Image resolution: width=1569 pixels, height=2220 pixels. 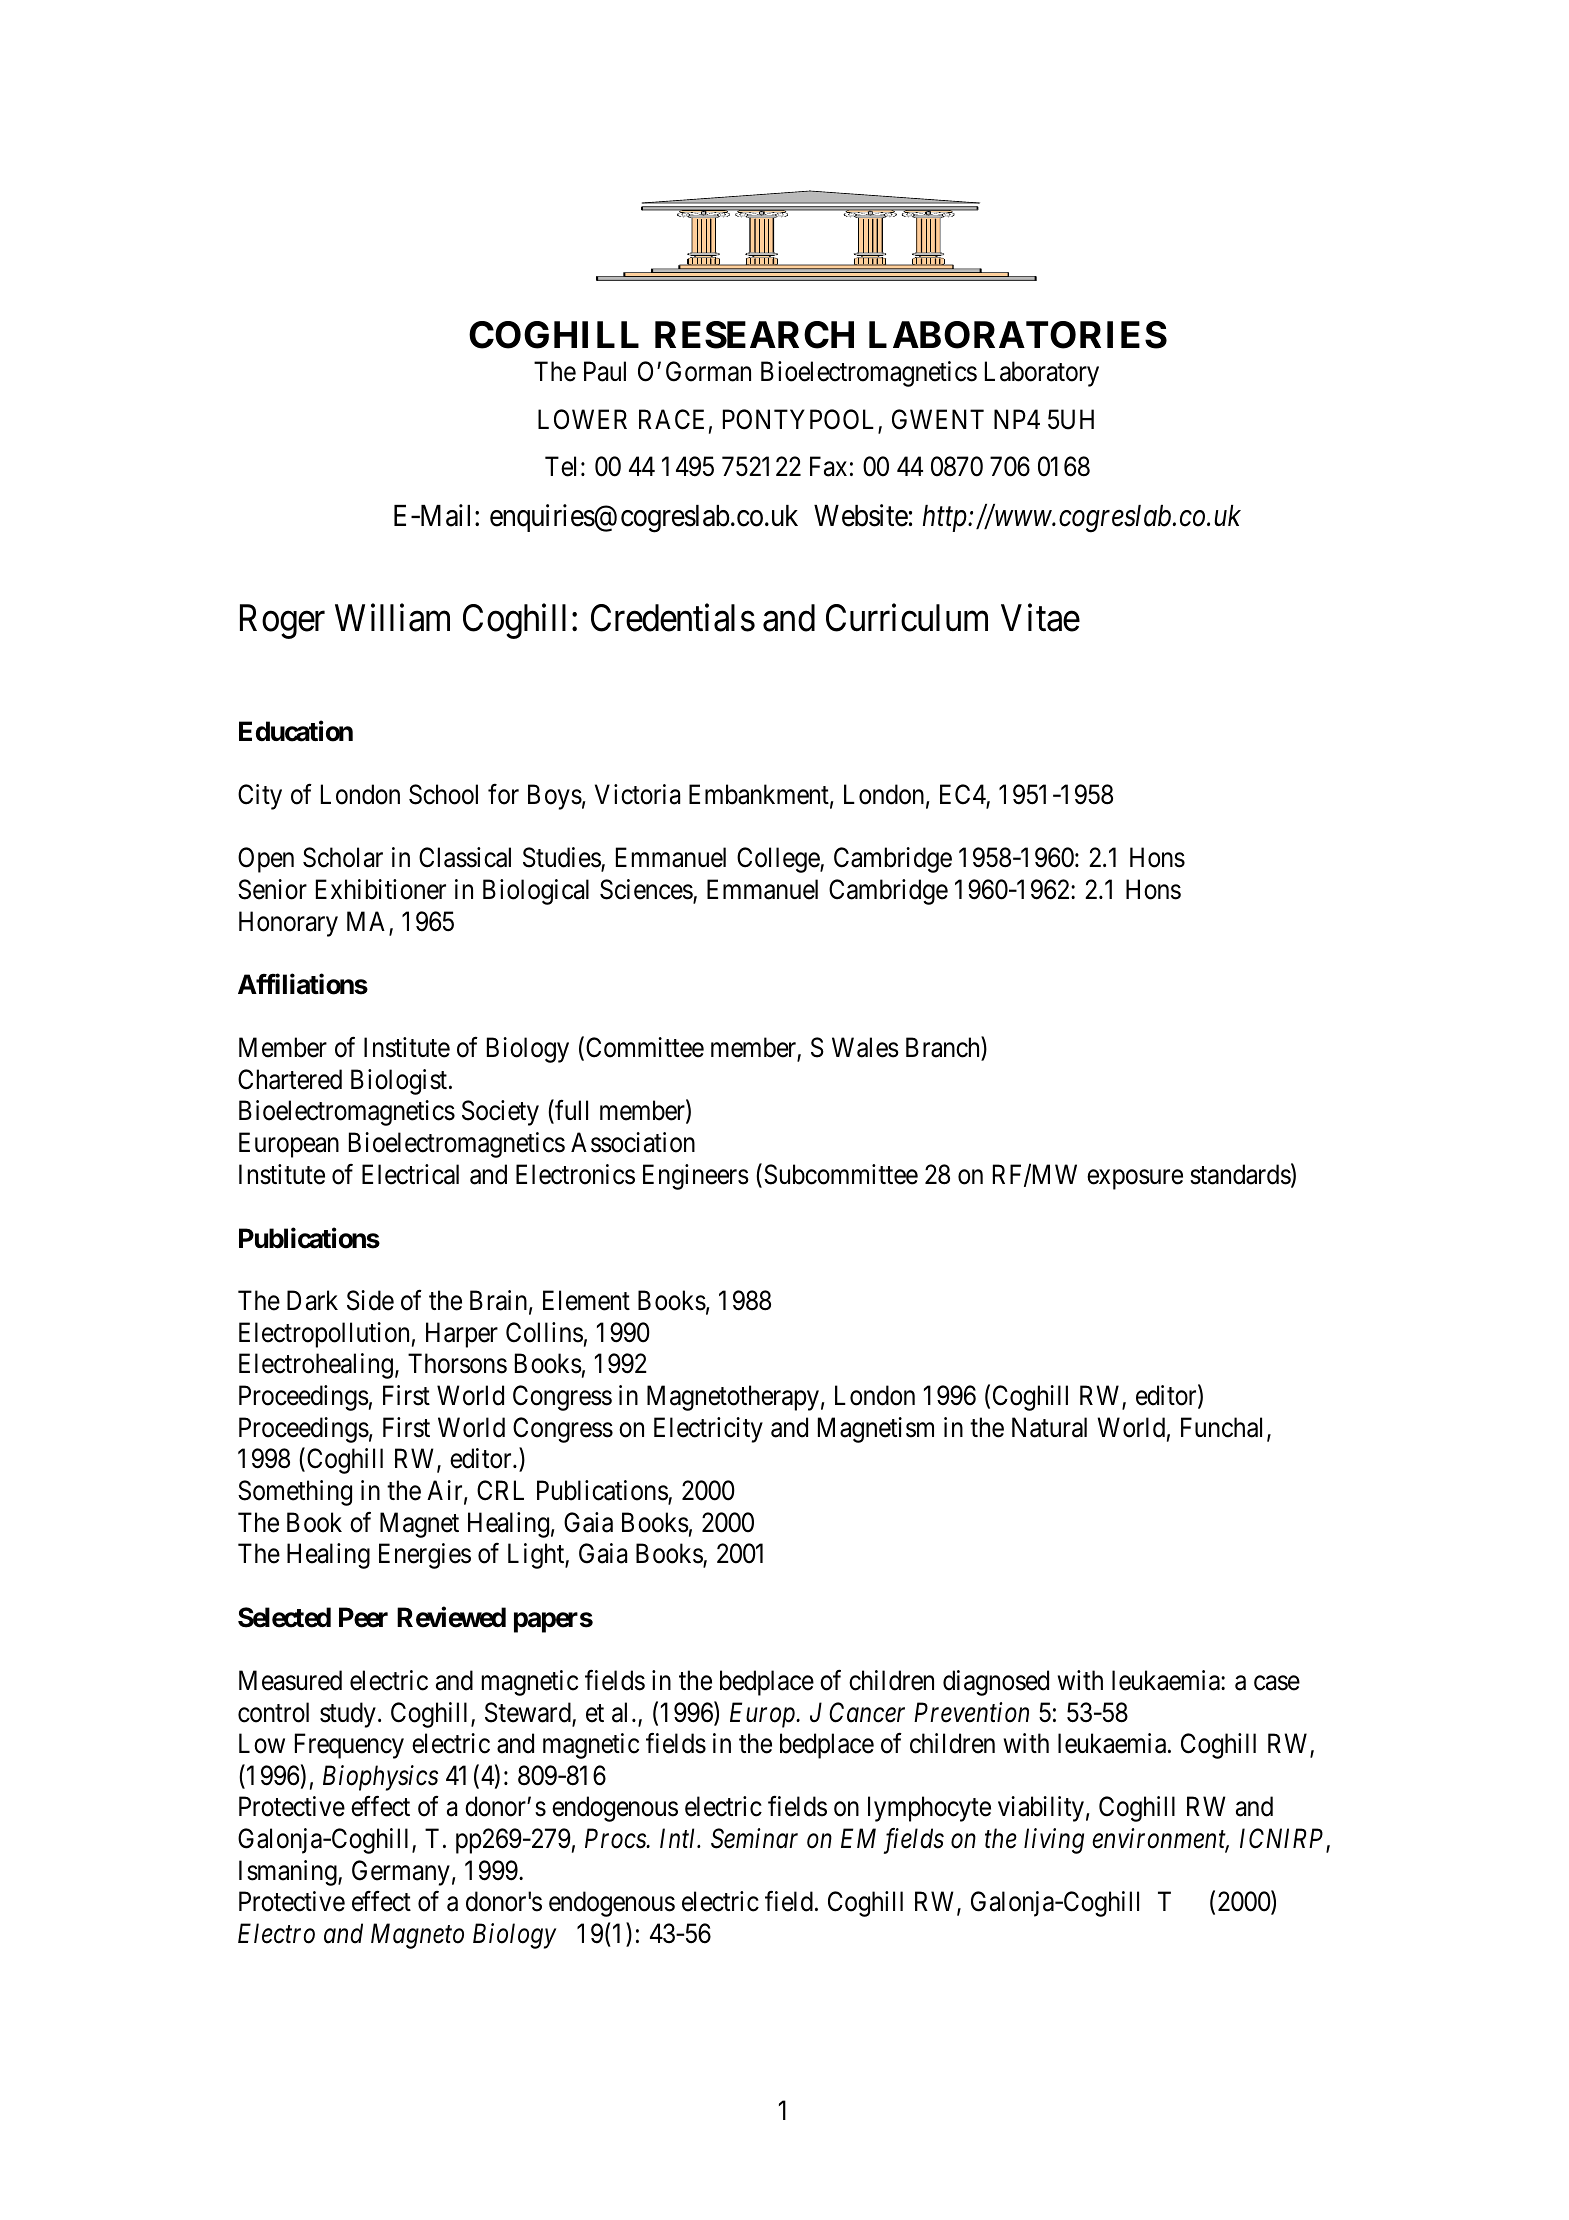 I want to click on Credentials, so click(x=673, y=618).
